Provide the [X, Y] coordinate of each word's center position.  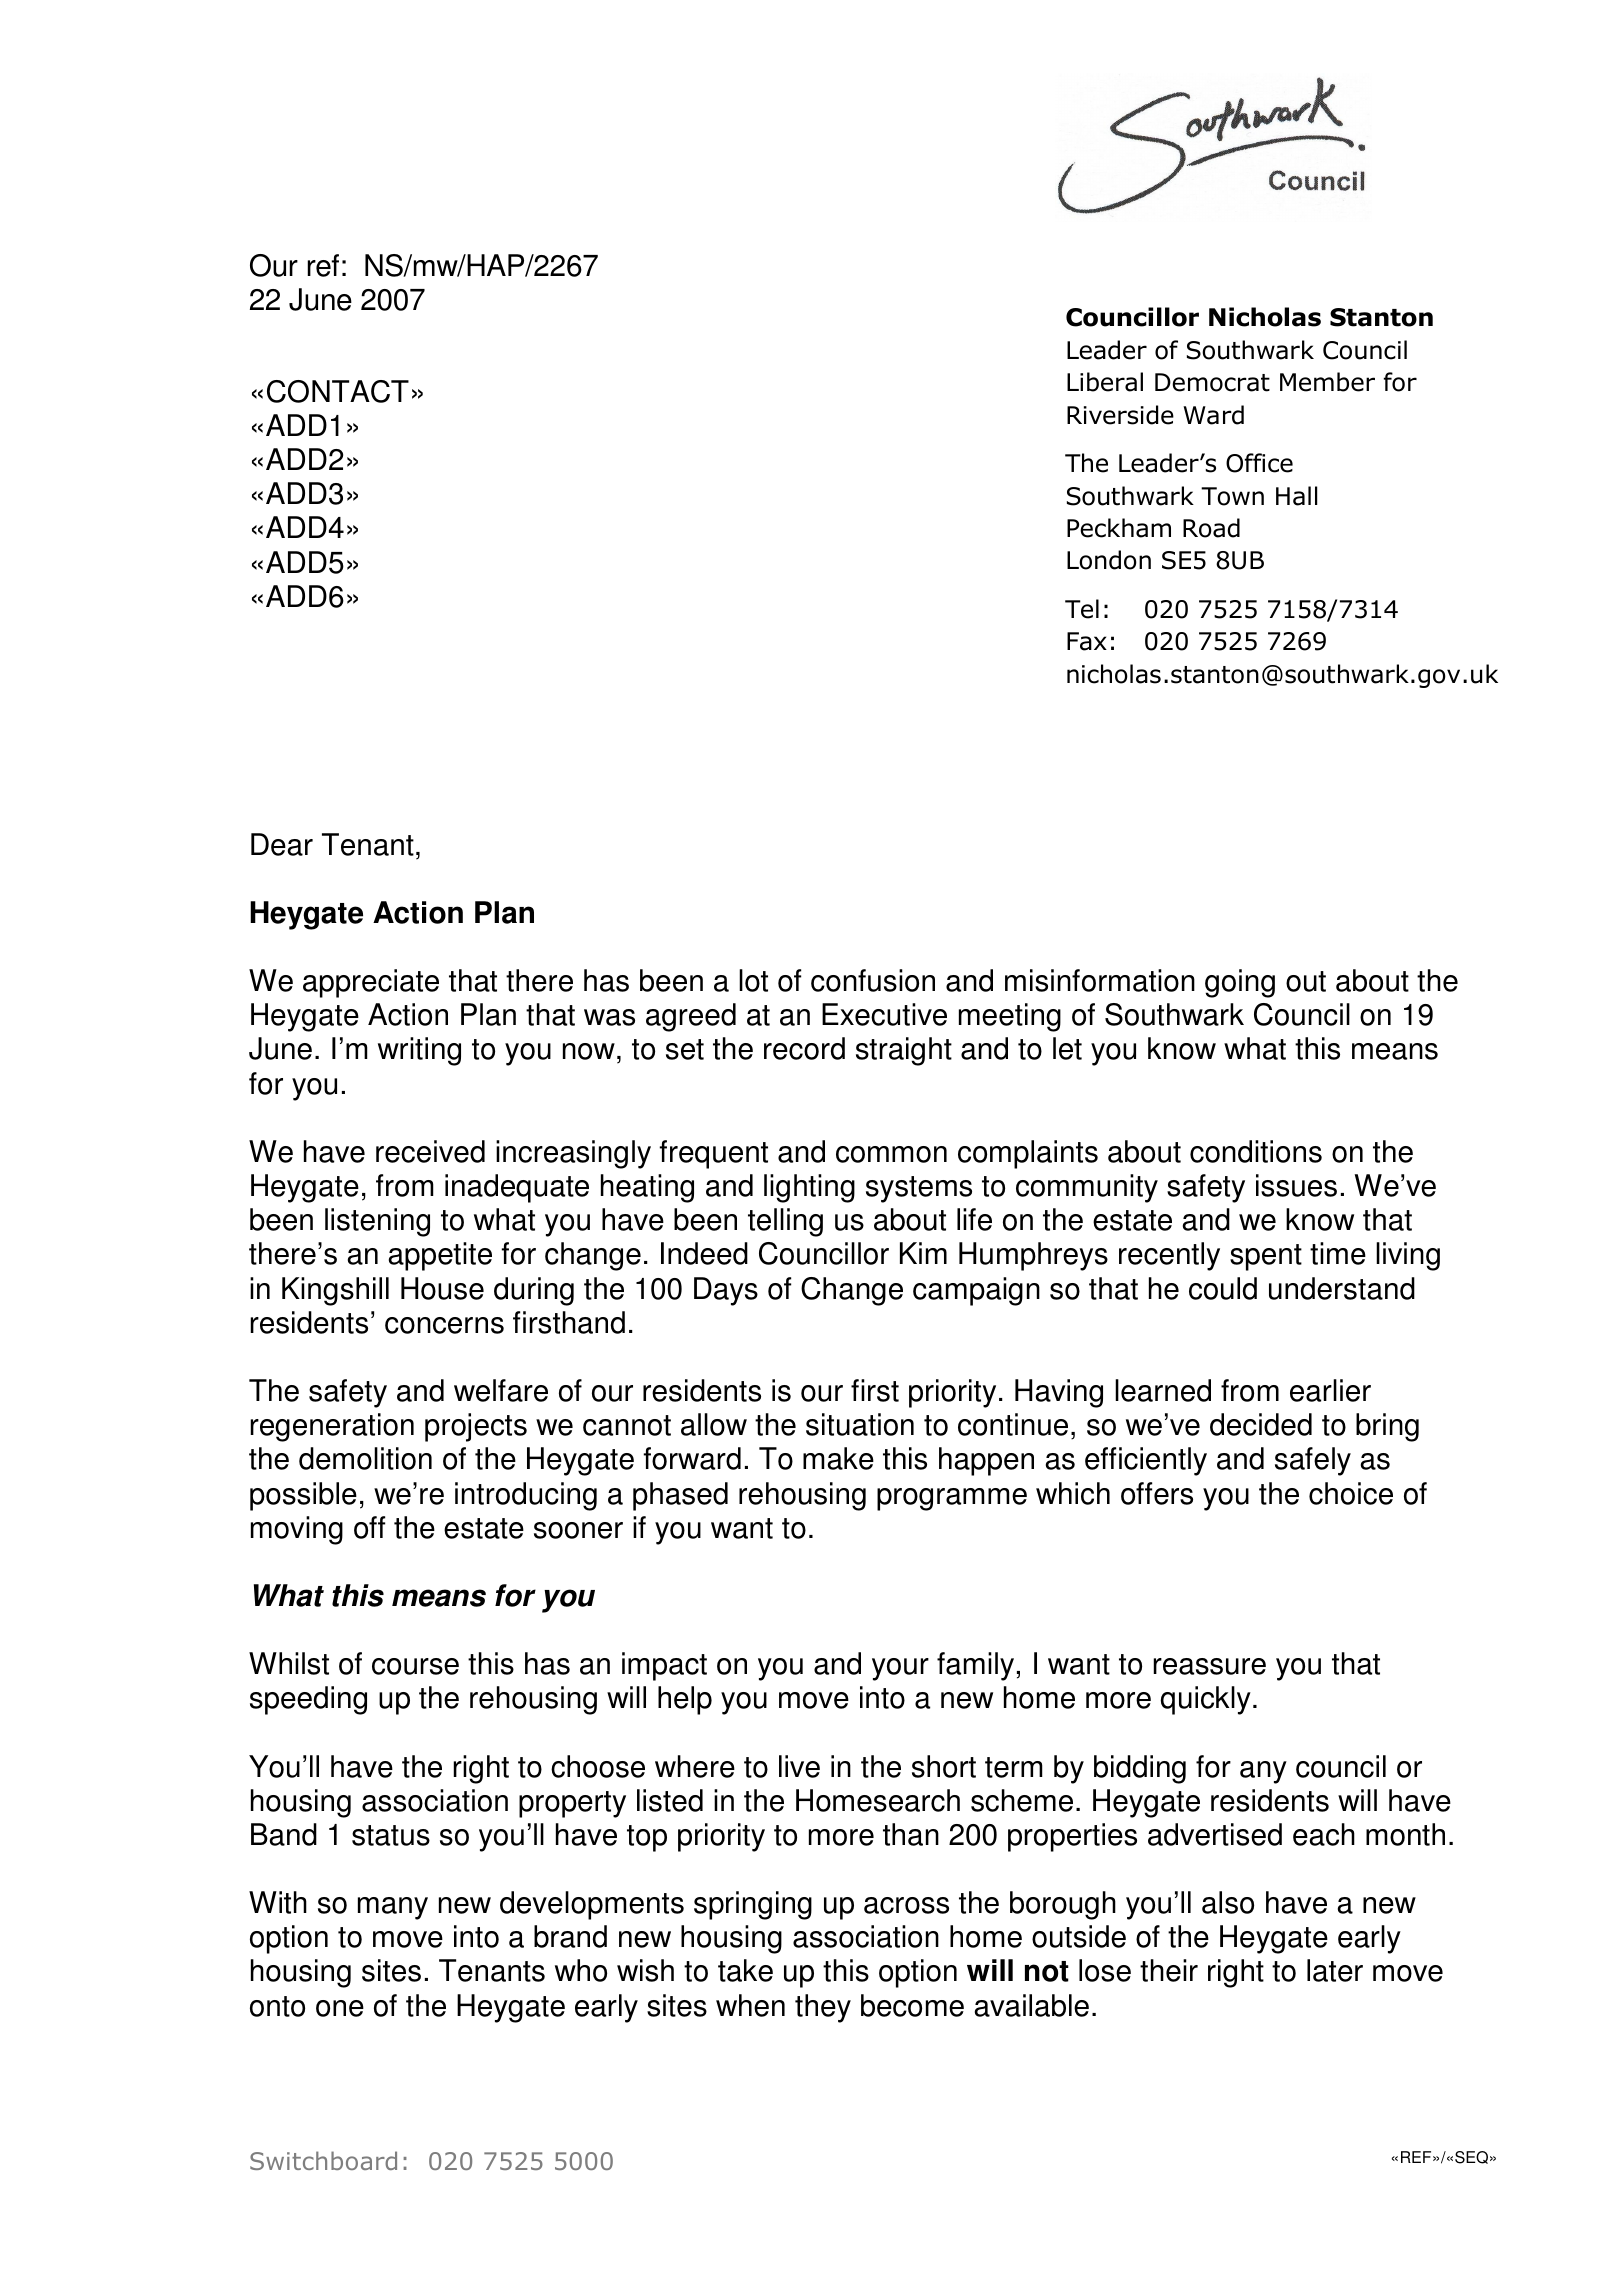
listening [377, 1222]
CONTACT [338, 391]
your [900, 1669]
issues [1296, 1185]
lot [753, 980]
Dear [282, 844]
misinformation [1100, 980]
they [823, 2008]
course [415, 1666]
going [1240, 983]
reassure [1209, 1666]
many [393, 1908]
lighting [809, 1188]
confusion [873, 980]
